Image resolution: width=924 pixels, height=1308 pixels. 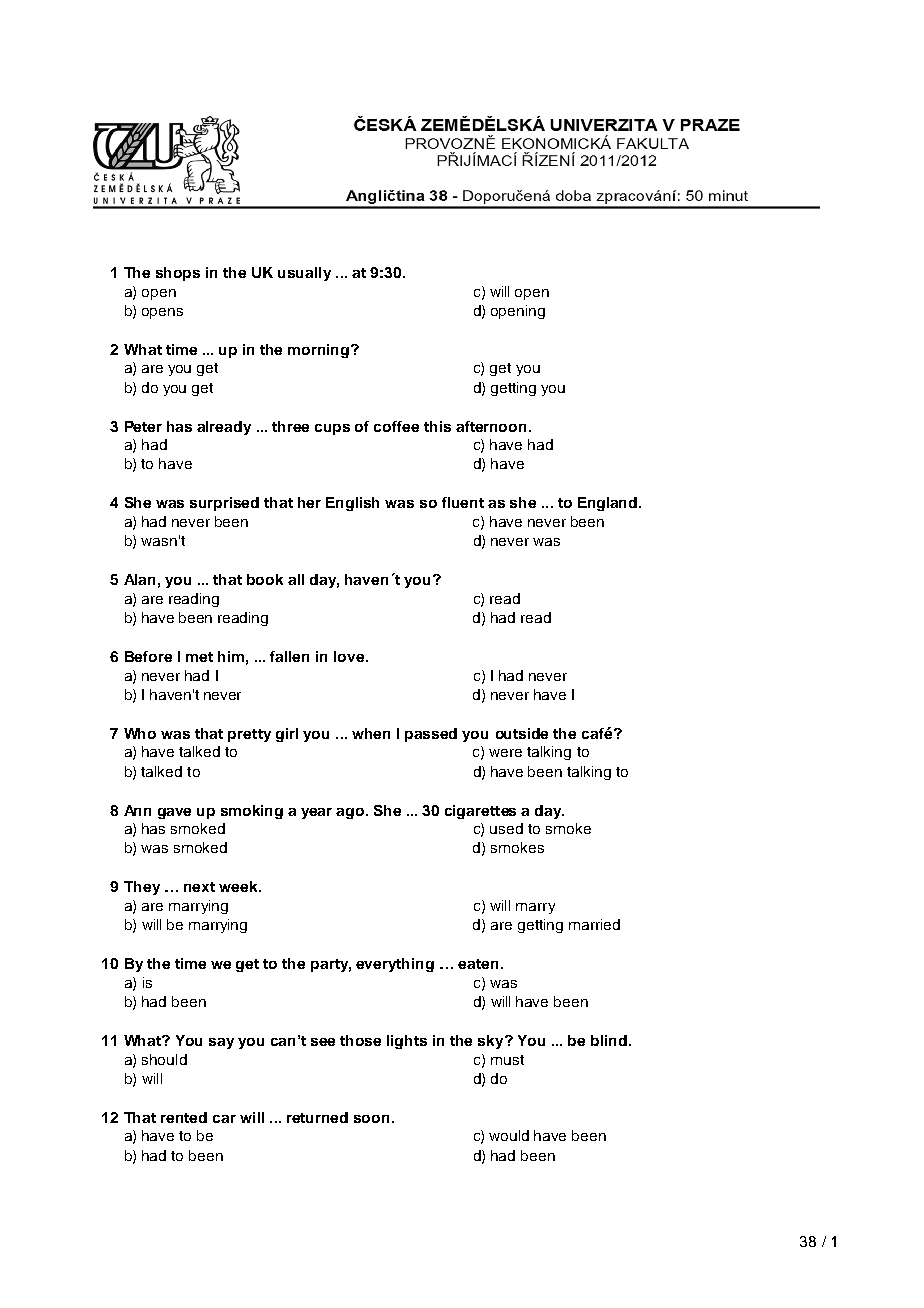 I want to click on afternoon, so click(x=491, y=426).
